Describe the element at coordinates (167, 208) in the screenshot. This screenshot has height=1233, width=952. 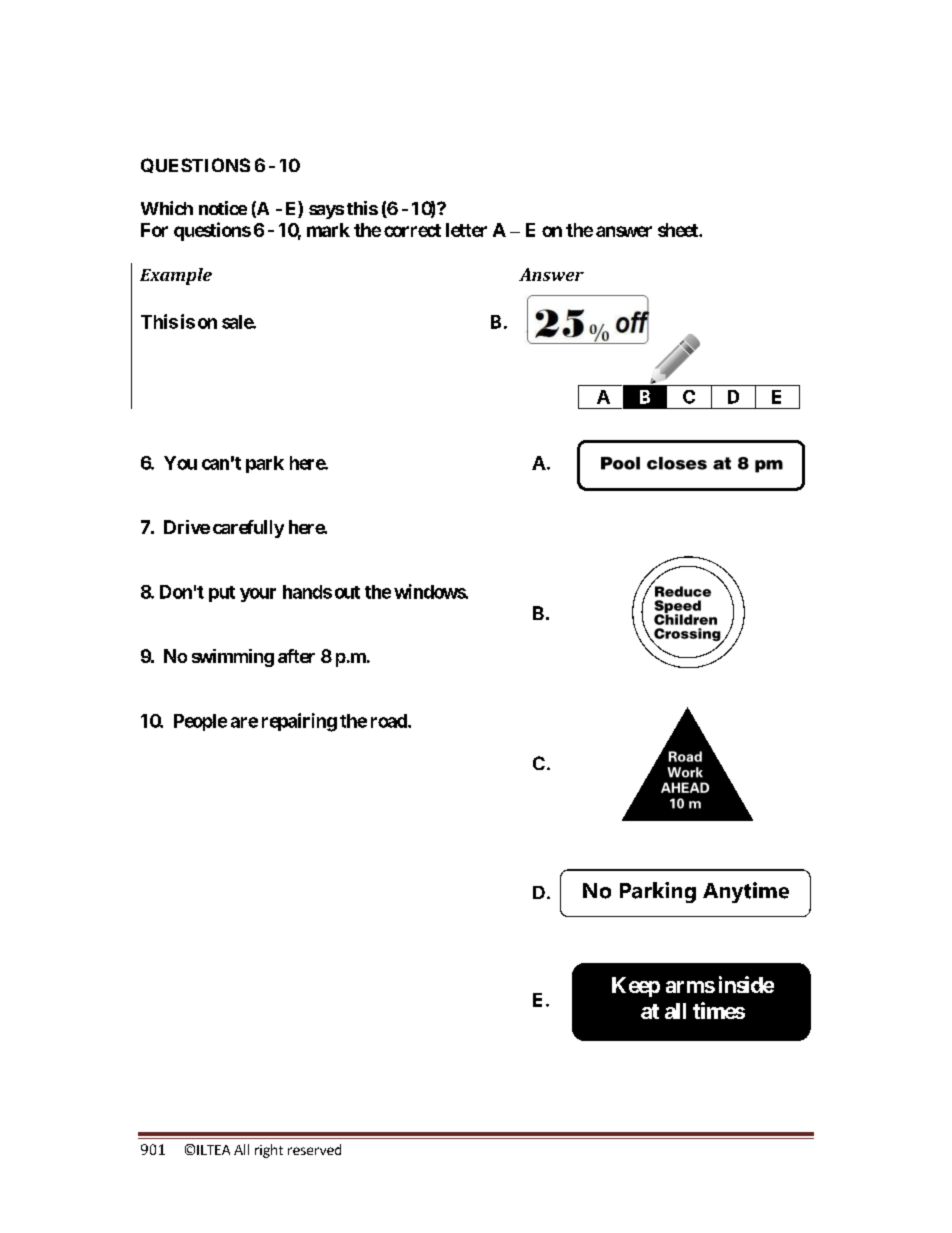
I see `Which` at that location.
